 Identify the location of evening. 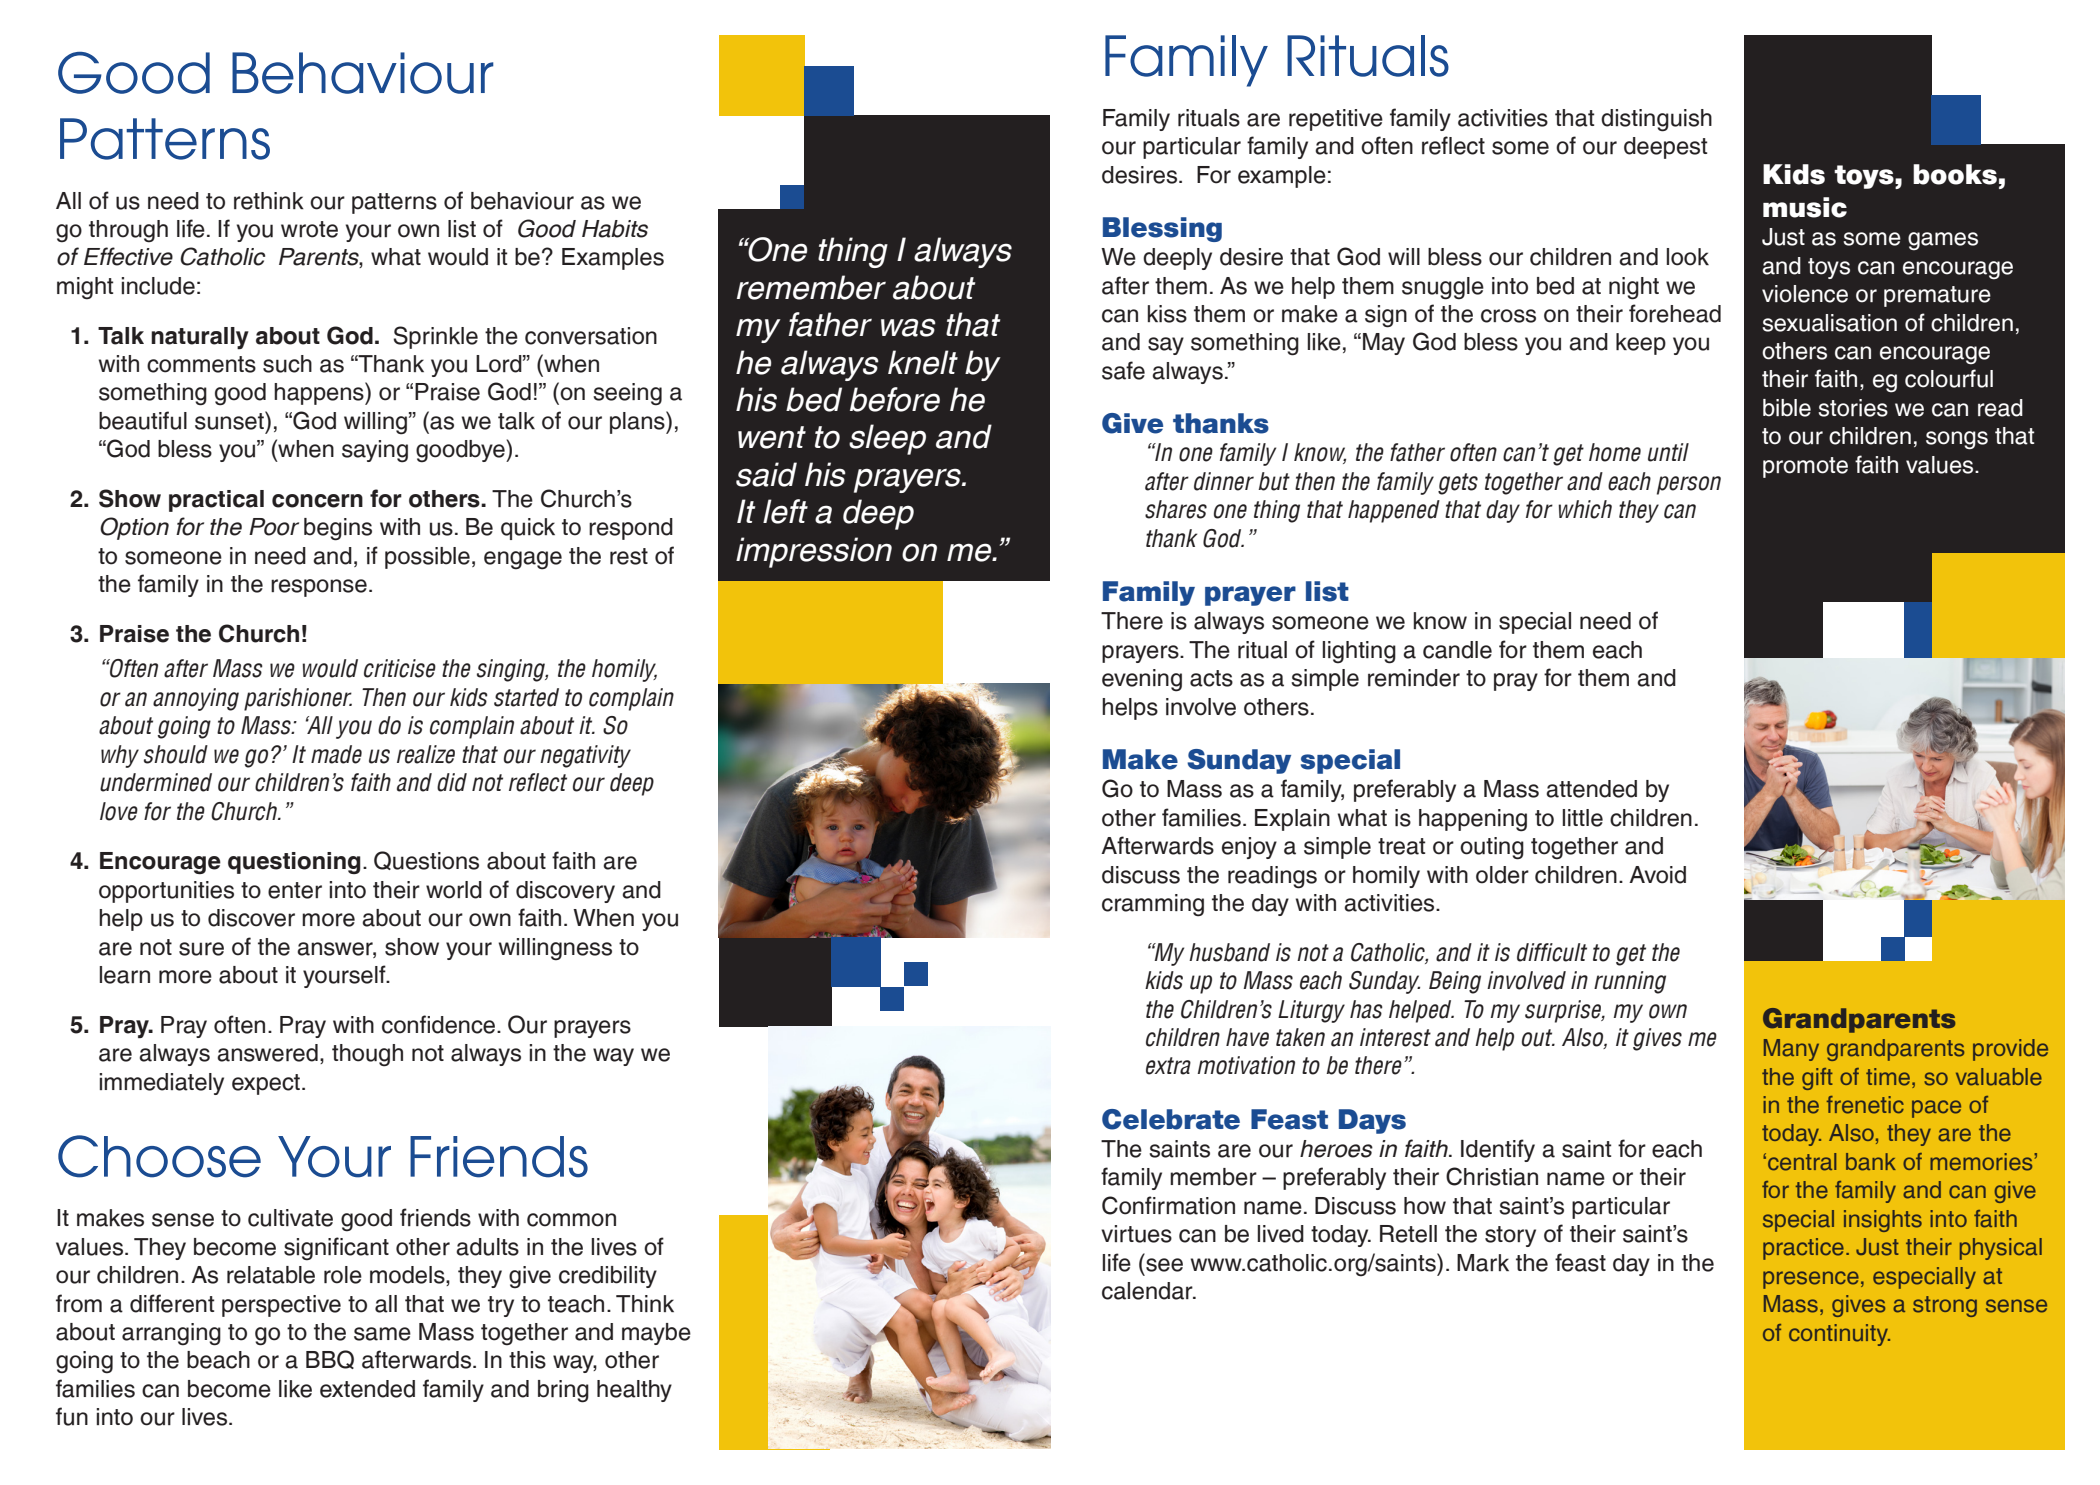
(1142, 680).
